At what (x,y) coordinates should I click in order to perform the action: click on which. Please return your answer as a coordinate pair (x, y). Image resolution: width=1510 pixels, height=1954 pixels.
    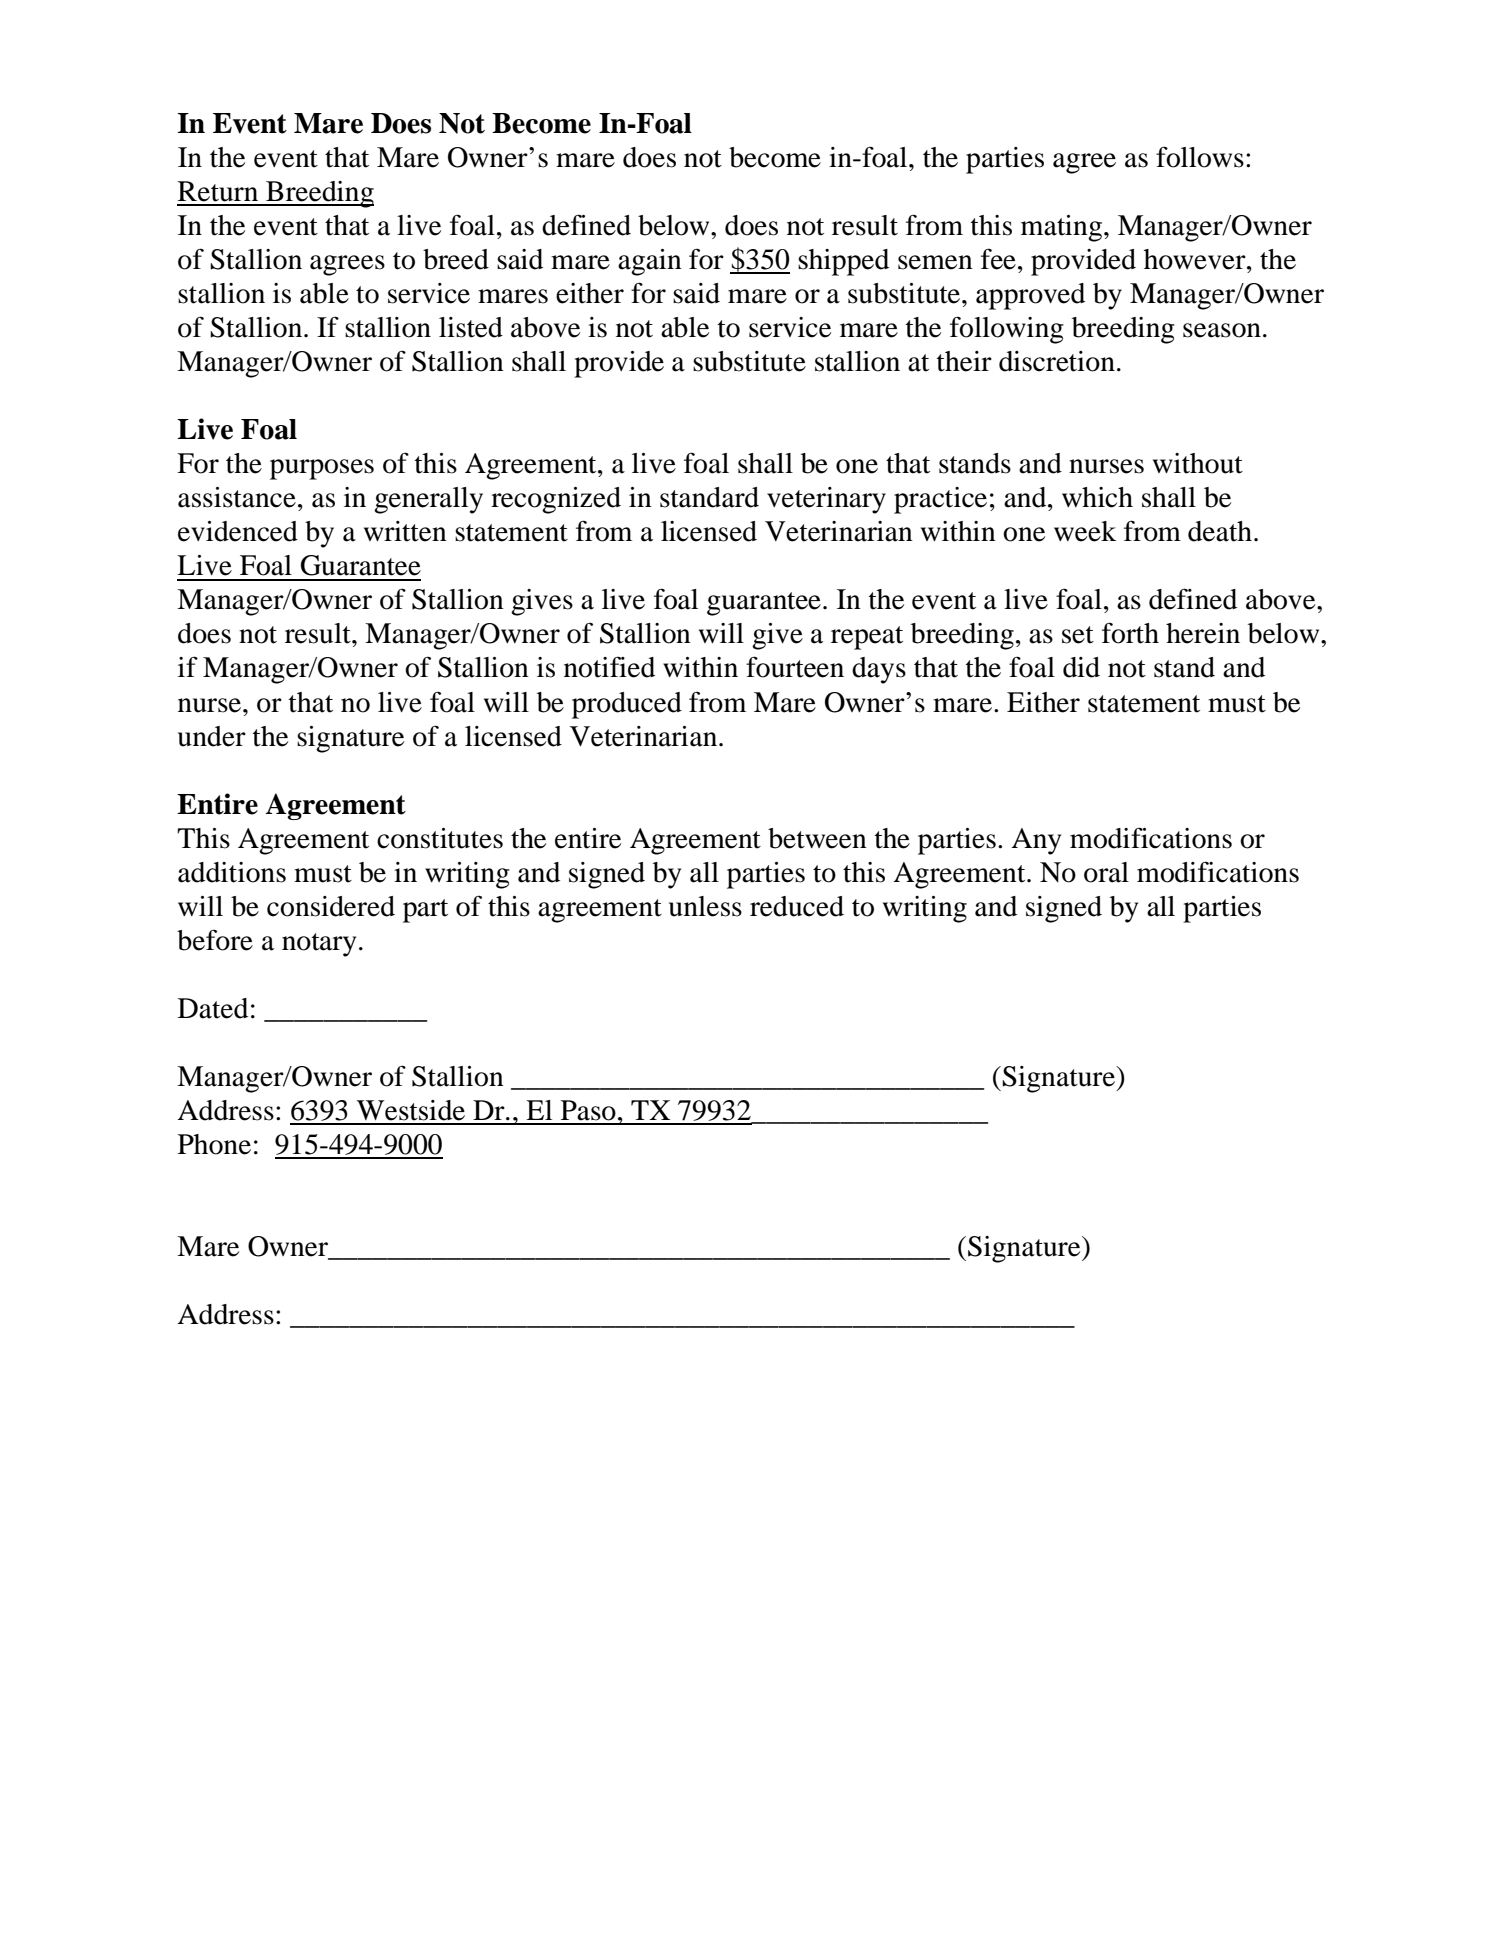
    Looking at the image, I should click on (1097, 497).
